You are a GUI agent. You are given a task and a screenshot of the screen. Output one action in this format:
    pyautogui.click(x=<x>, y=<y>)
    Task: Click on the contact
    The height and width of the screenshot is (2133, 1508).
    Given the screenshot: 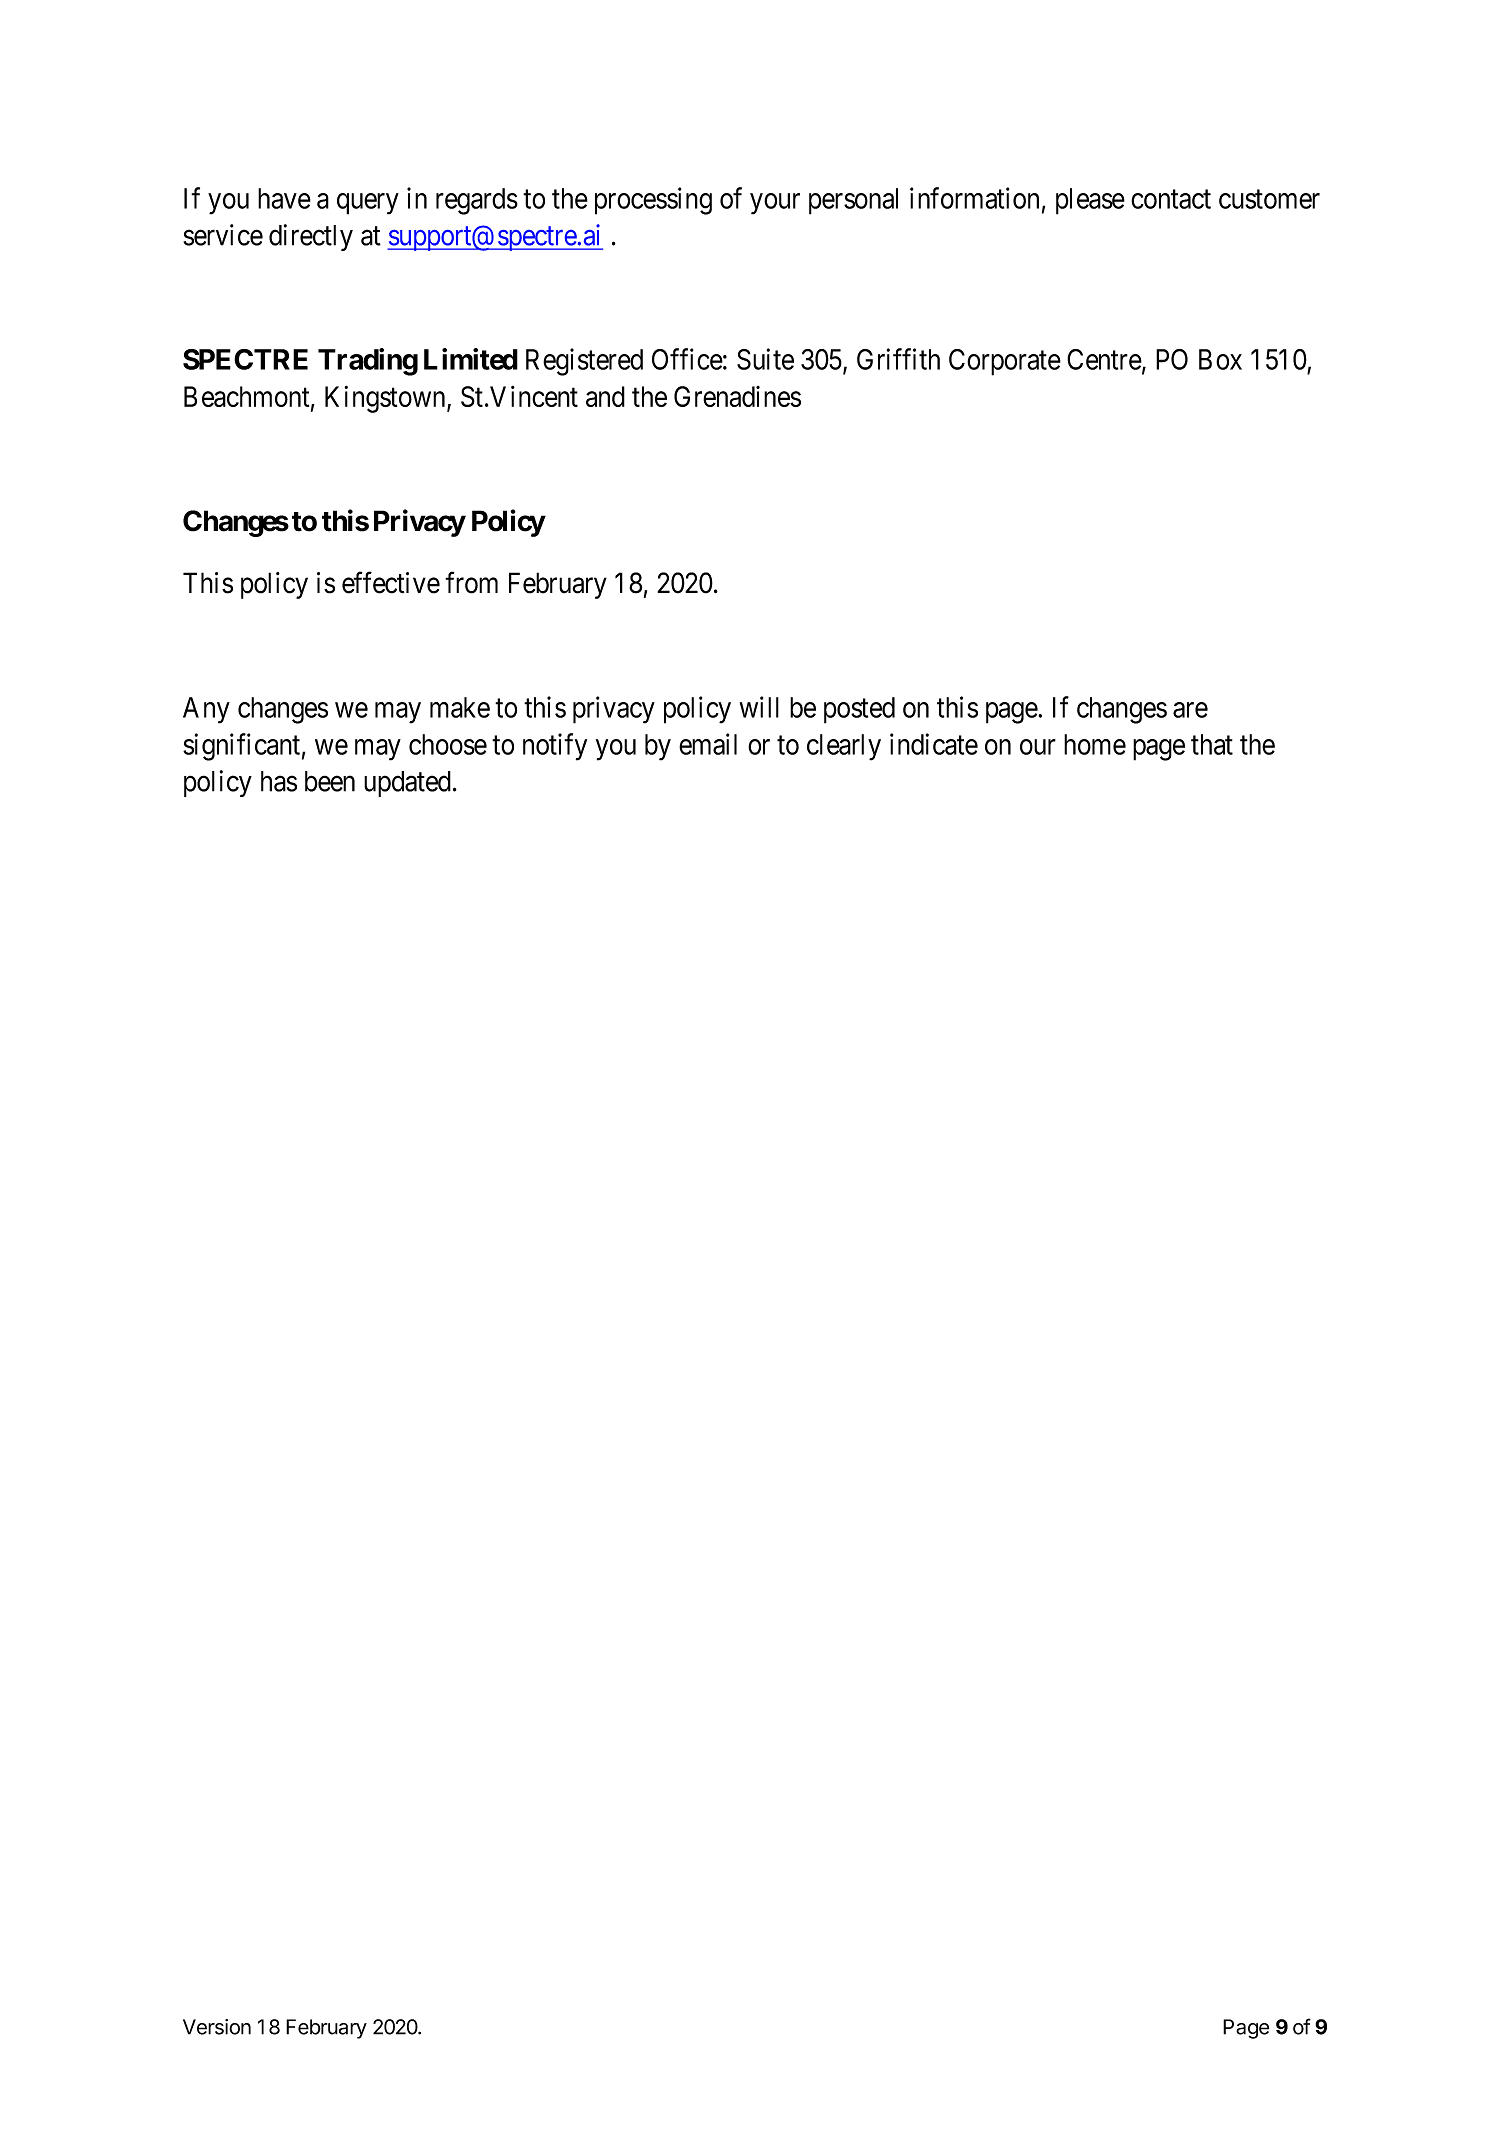 What is the action you would take?
    pyautogui.click(x=1171, y=199)
